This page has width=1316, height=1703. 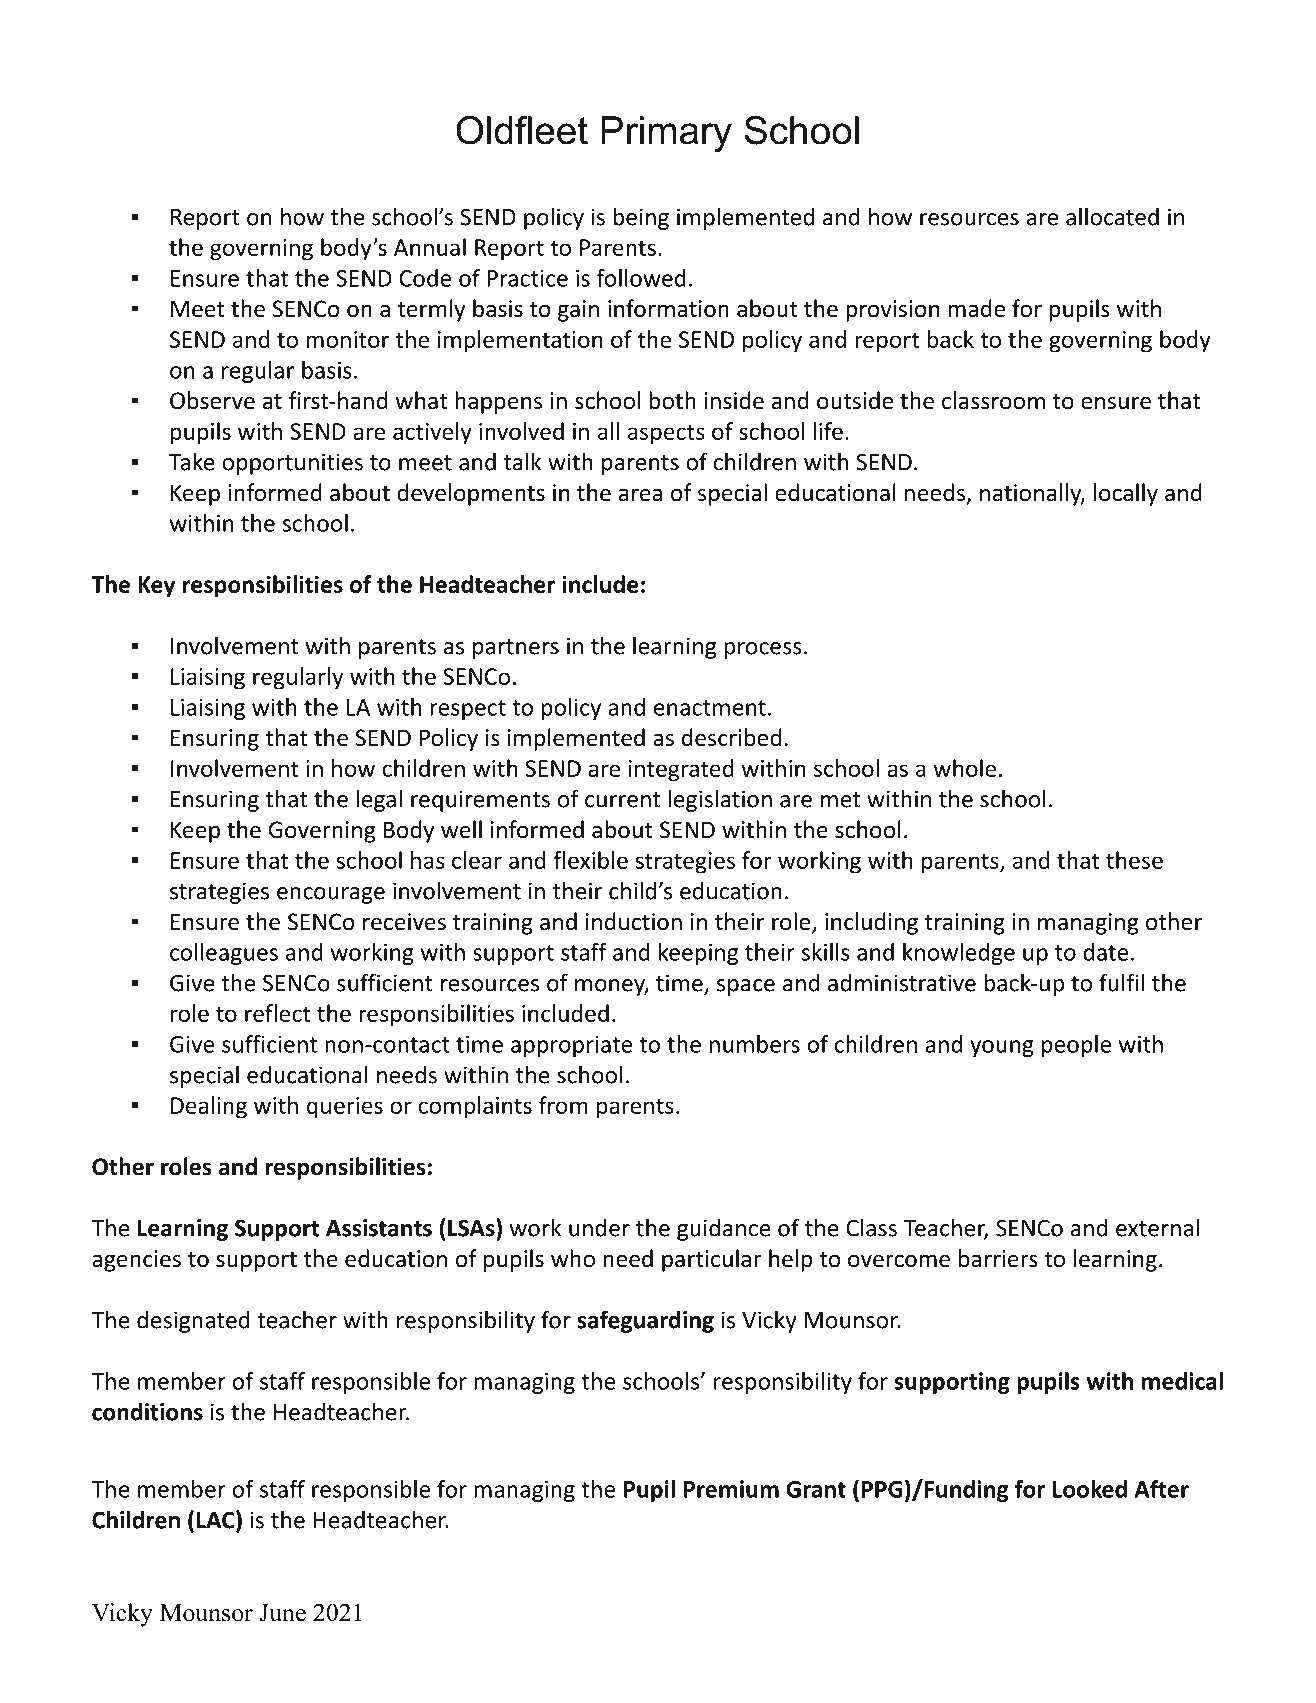 What do you see at coordinates (430, 247) in the page?
I see `Annual` at bounding box center [430, 247].
